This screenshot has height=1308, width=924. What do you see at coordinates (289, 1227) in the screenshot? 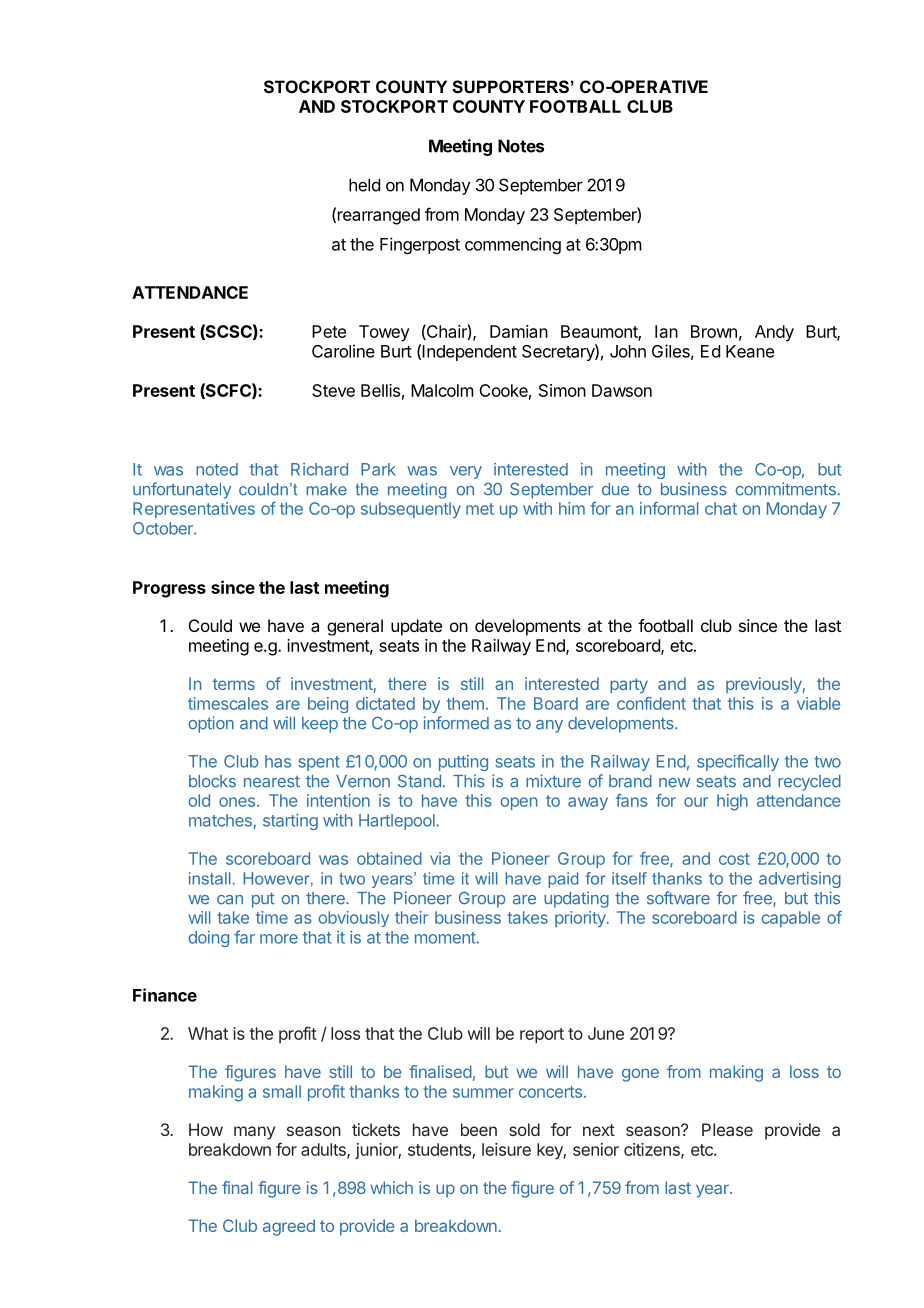
I see `agreed` at bounding box center [289, 1227].
